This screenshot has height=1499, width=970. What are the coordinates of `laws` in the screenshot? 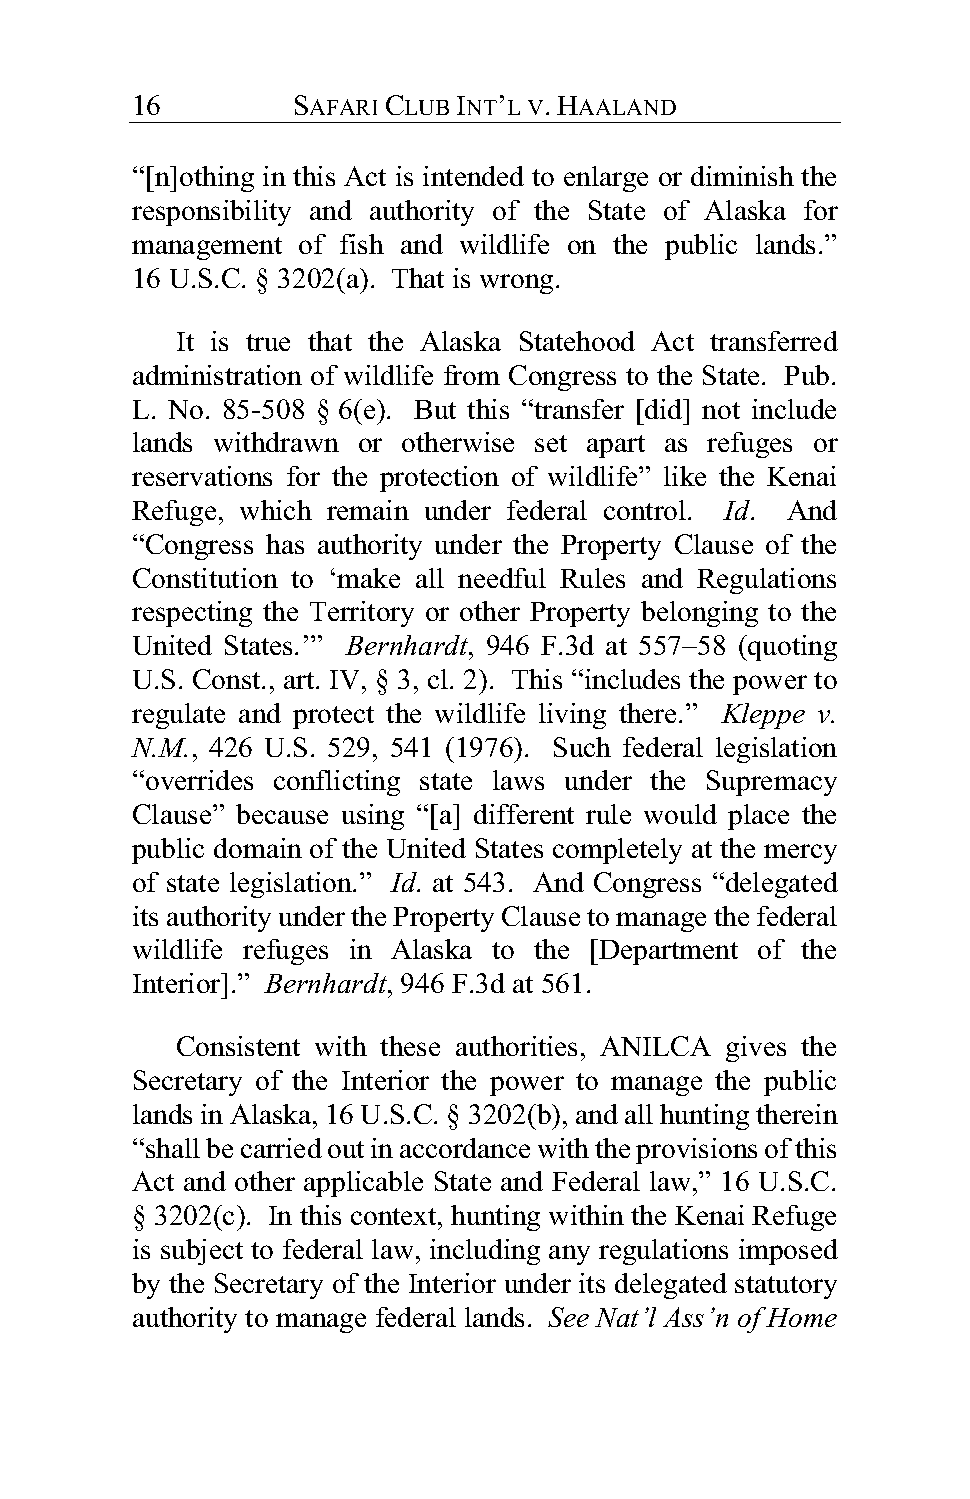 It's located at (518, 780).
